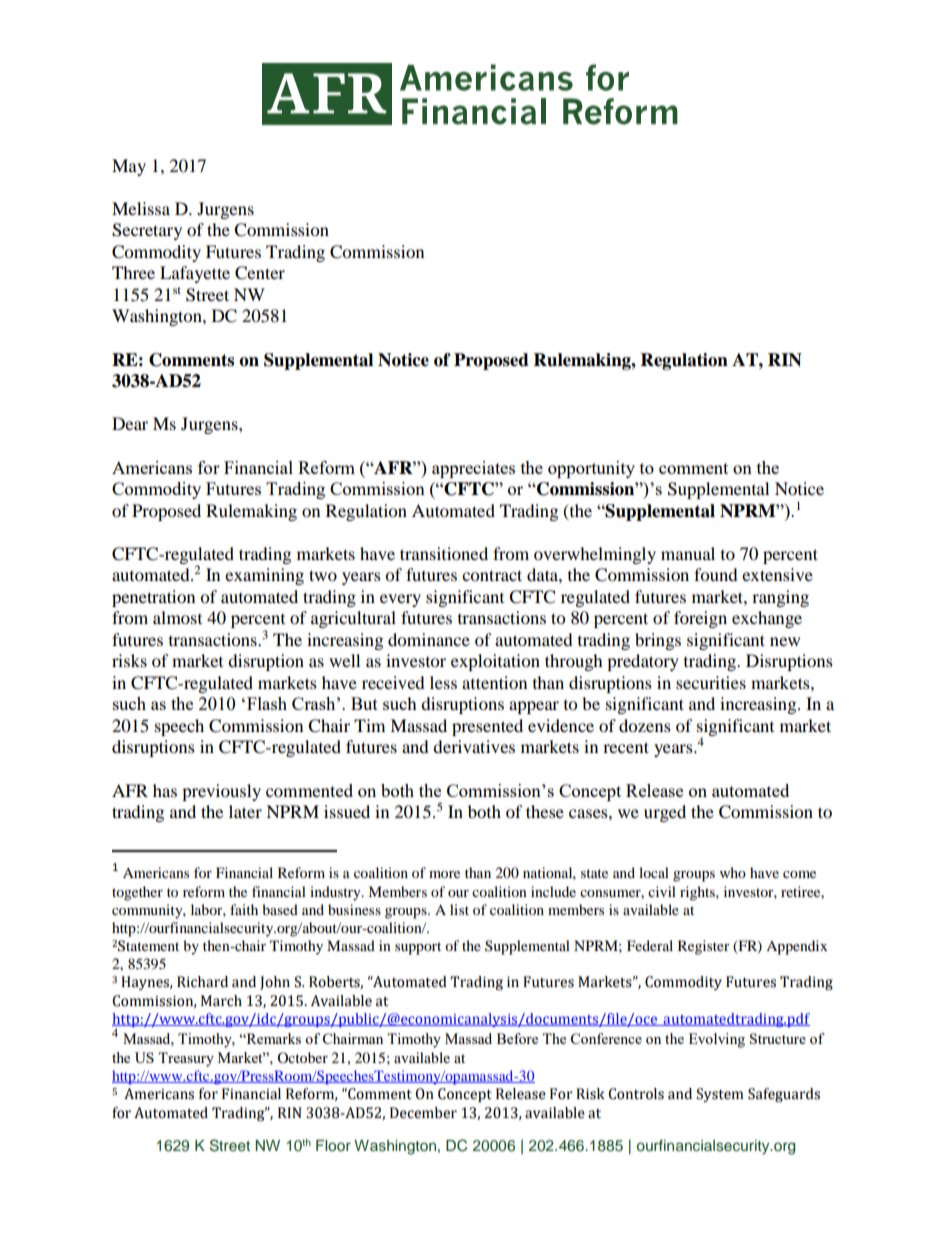  What do you see at coordinates (141, 208) in the page?
I see `Melissa` at bounding box center [141, 208].
